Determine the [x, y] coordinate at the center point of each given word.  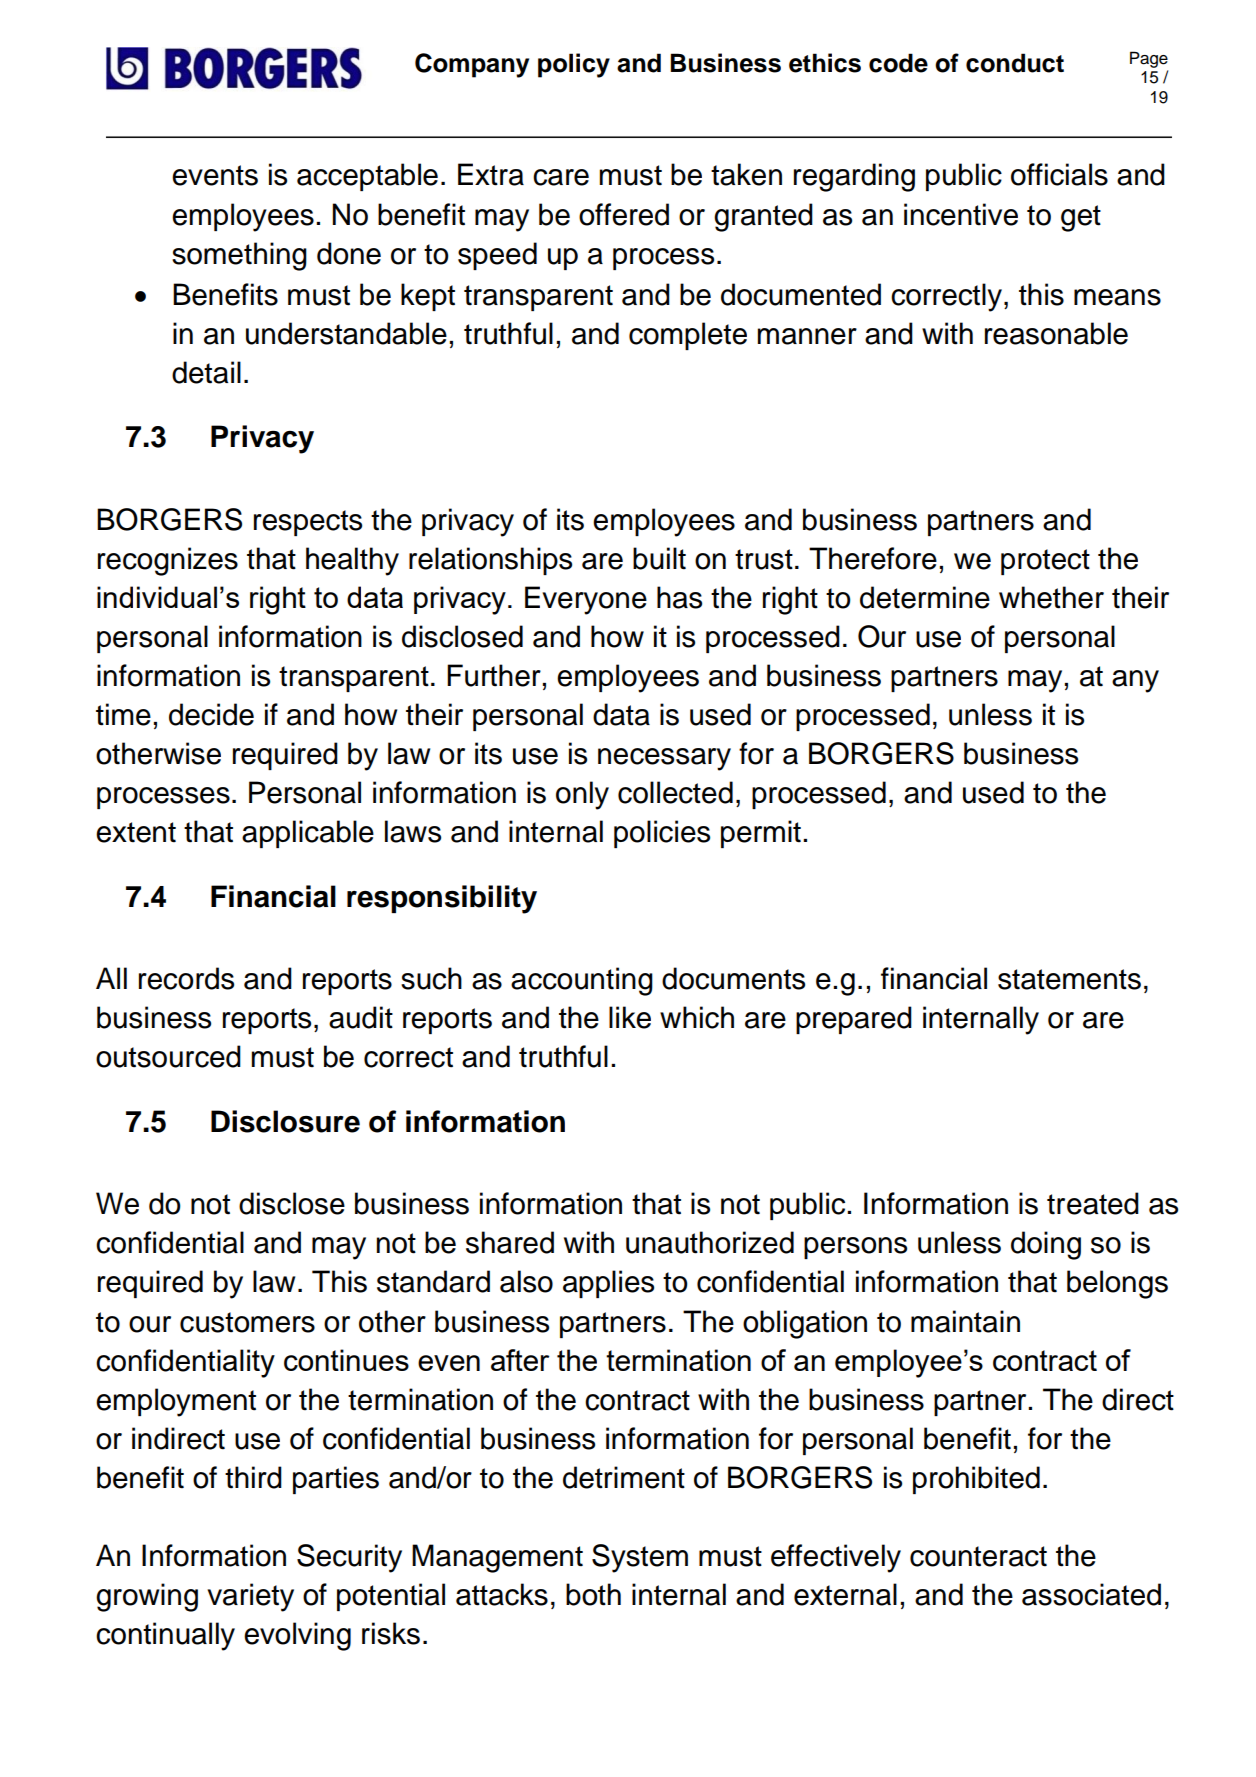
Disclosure [285, 1121]
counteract [978, 1556]
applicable [308, 834]
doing [1046, 1245]
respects [308, 523]
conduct [1015, 63]
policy [574, 65]
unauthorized [710, 1242]
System [640, 1558]
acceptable [367, 177]
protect [1045, 562]
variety [250, 1597]
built [659, 558]
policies [662, 834]
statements [1069, 979]
